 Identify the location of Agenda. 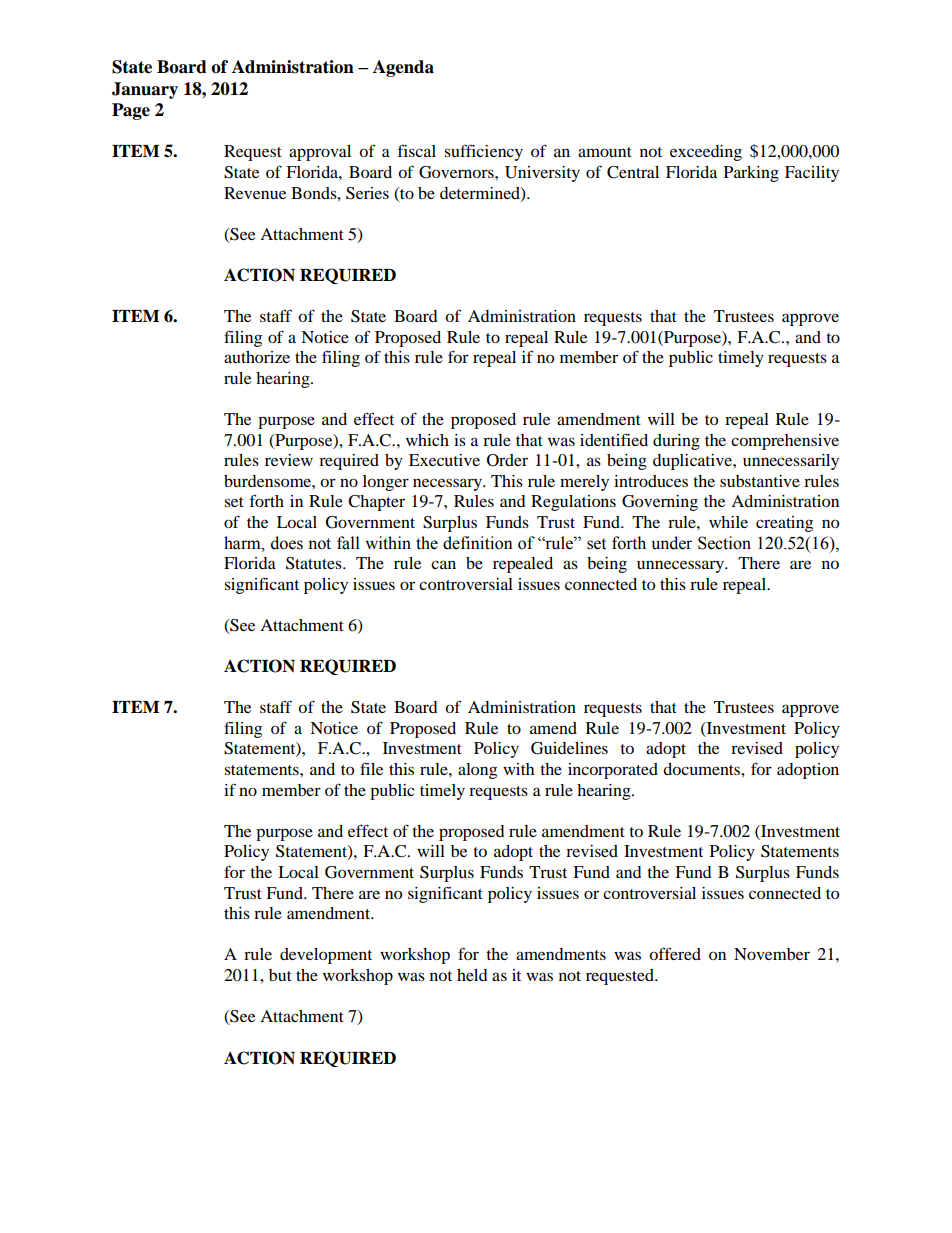
(403, 68).
